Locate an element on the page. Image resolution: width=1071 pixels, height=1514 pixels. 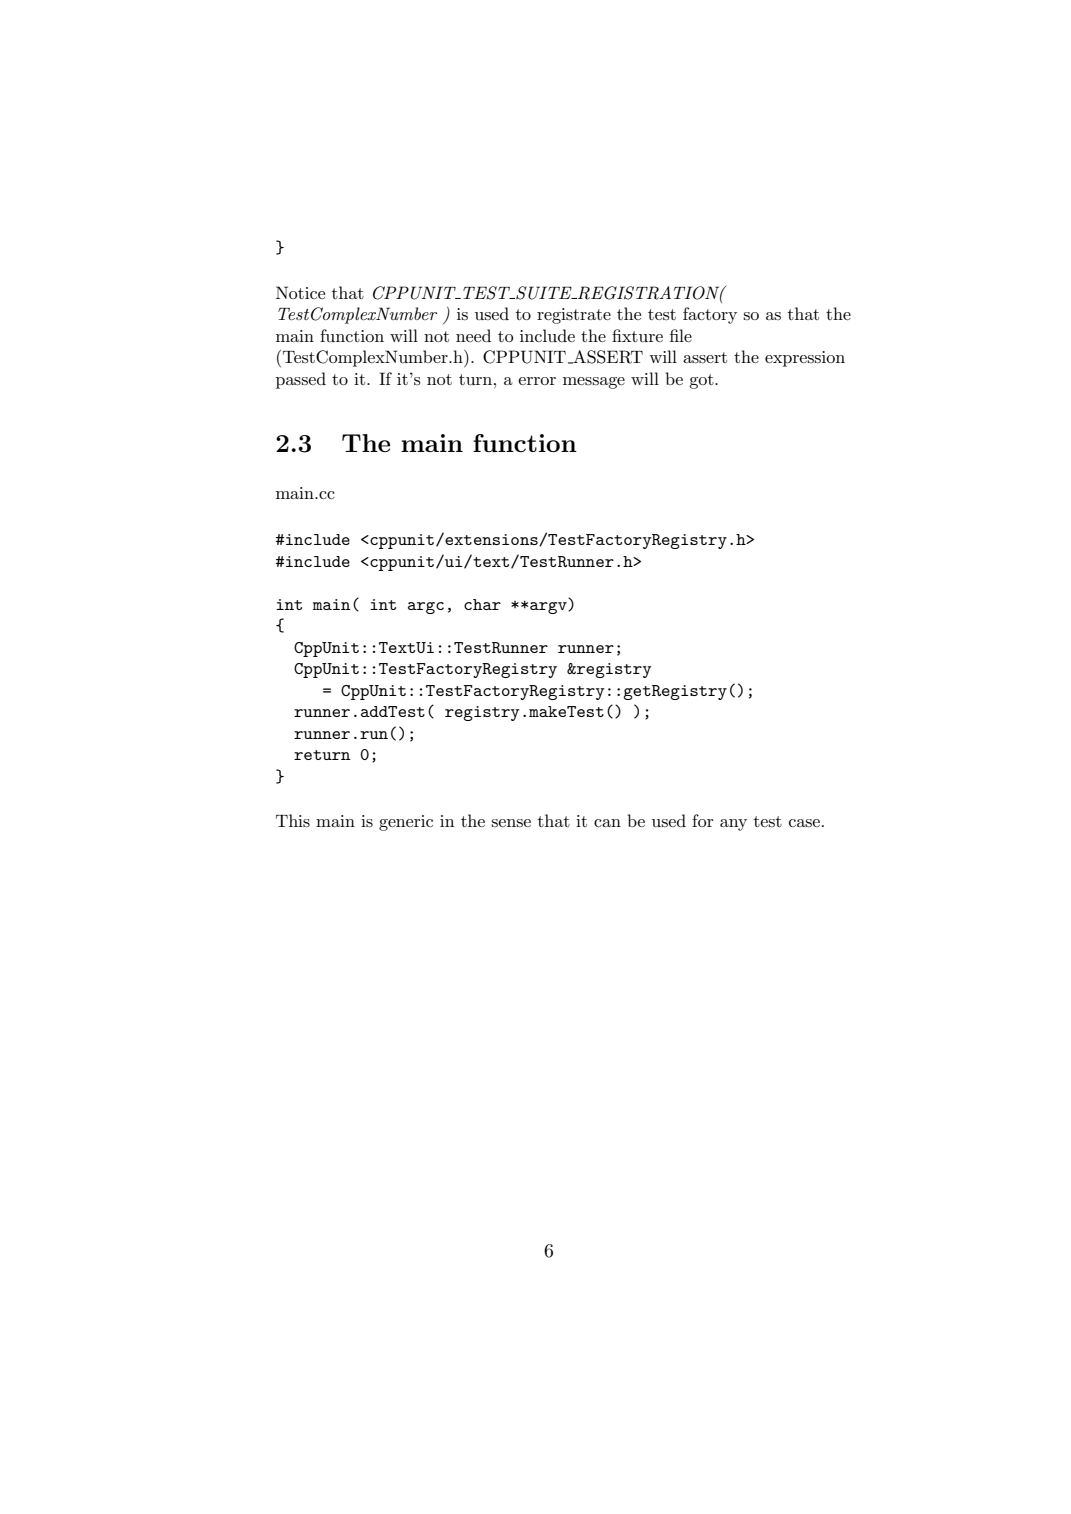
for is located at coordinates (703, 820).
